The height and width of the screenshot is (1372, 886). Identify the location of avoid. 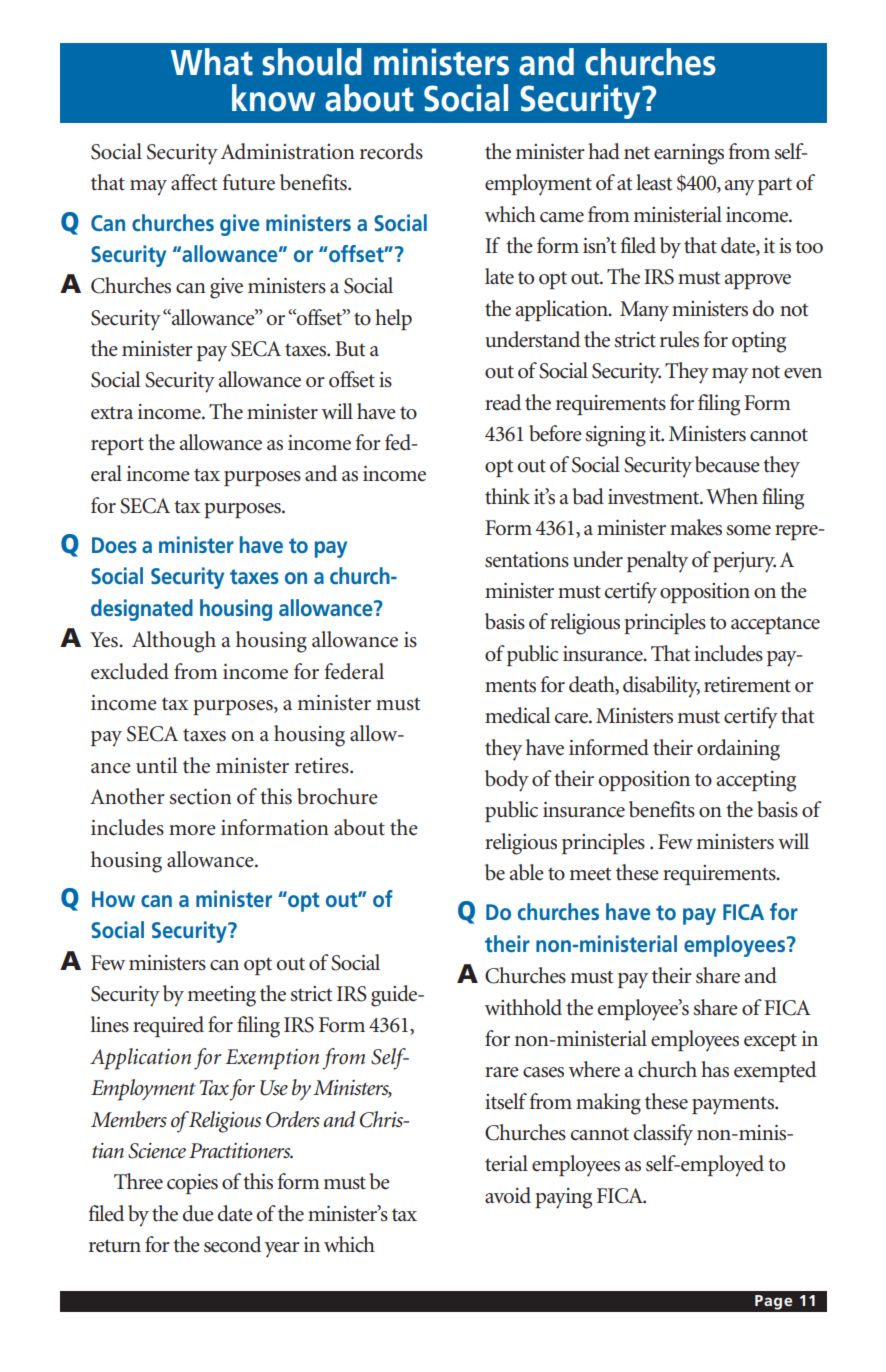
(508, 1195).
